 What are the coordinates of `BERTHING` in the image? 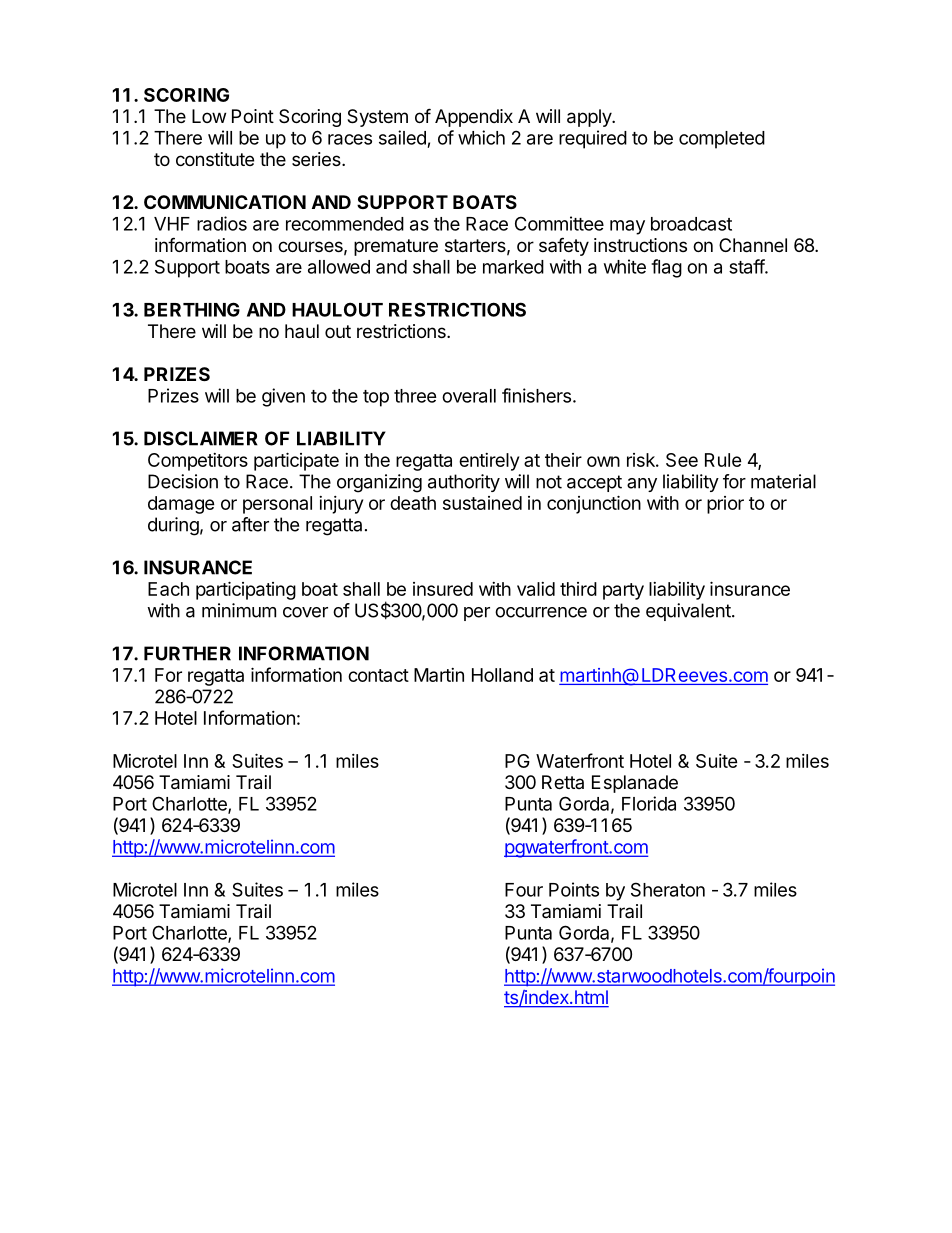 It's located at (192, 309).
